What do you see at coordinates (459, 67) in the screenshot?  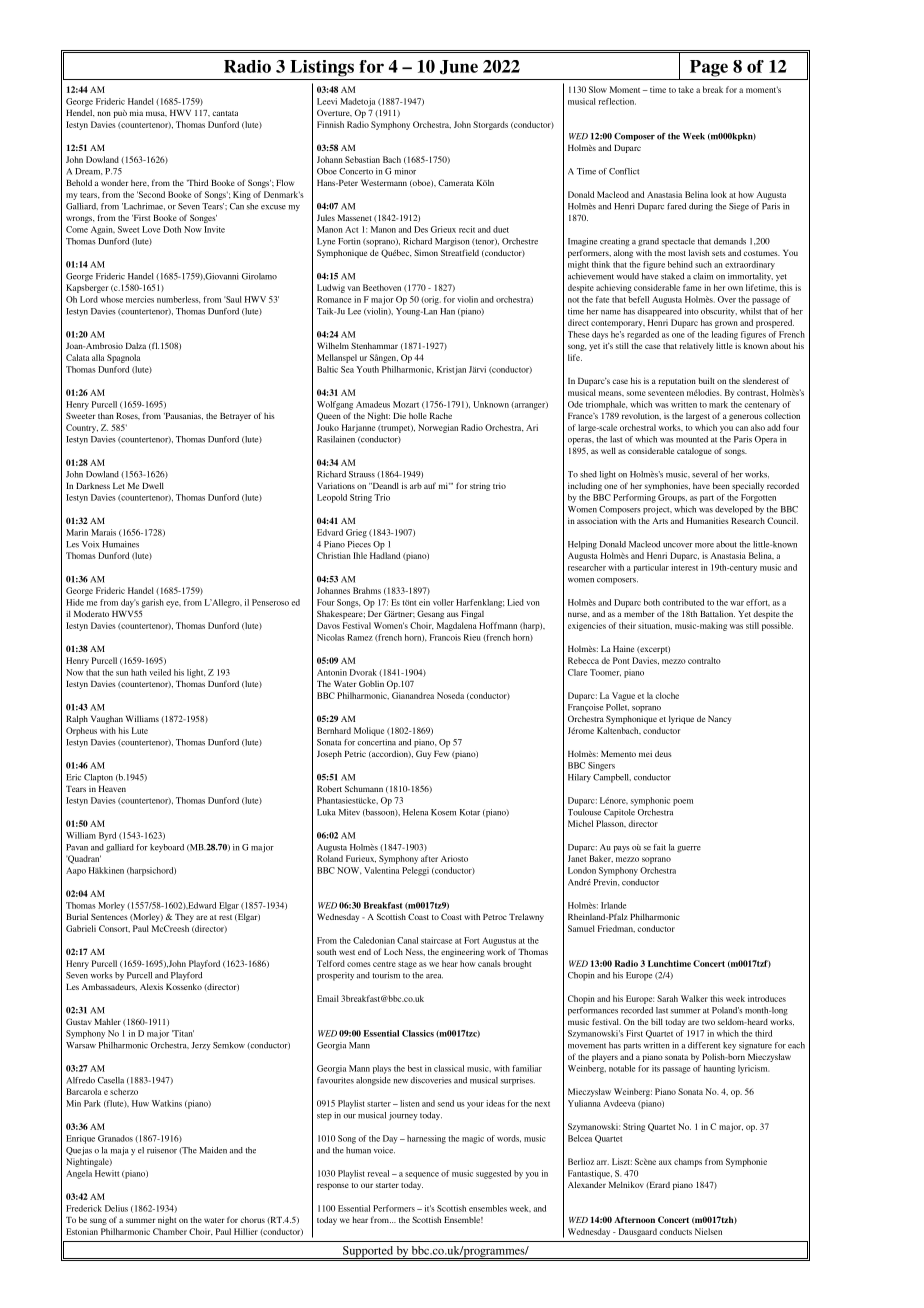 I see `June` at bounding box center [459, 67].
